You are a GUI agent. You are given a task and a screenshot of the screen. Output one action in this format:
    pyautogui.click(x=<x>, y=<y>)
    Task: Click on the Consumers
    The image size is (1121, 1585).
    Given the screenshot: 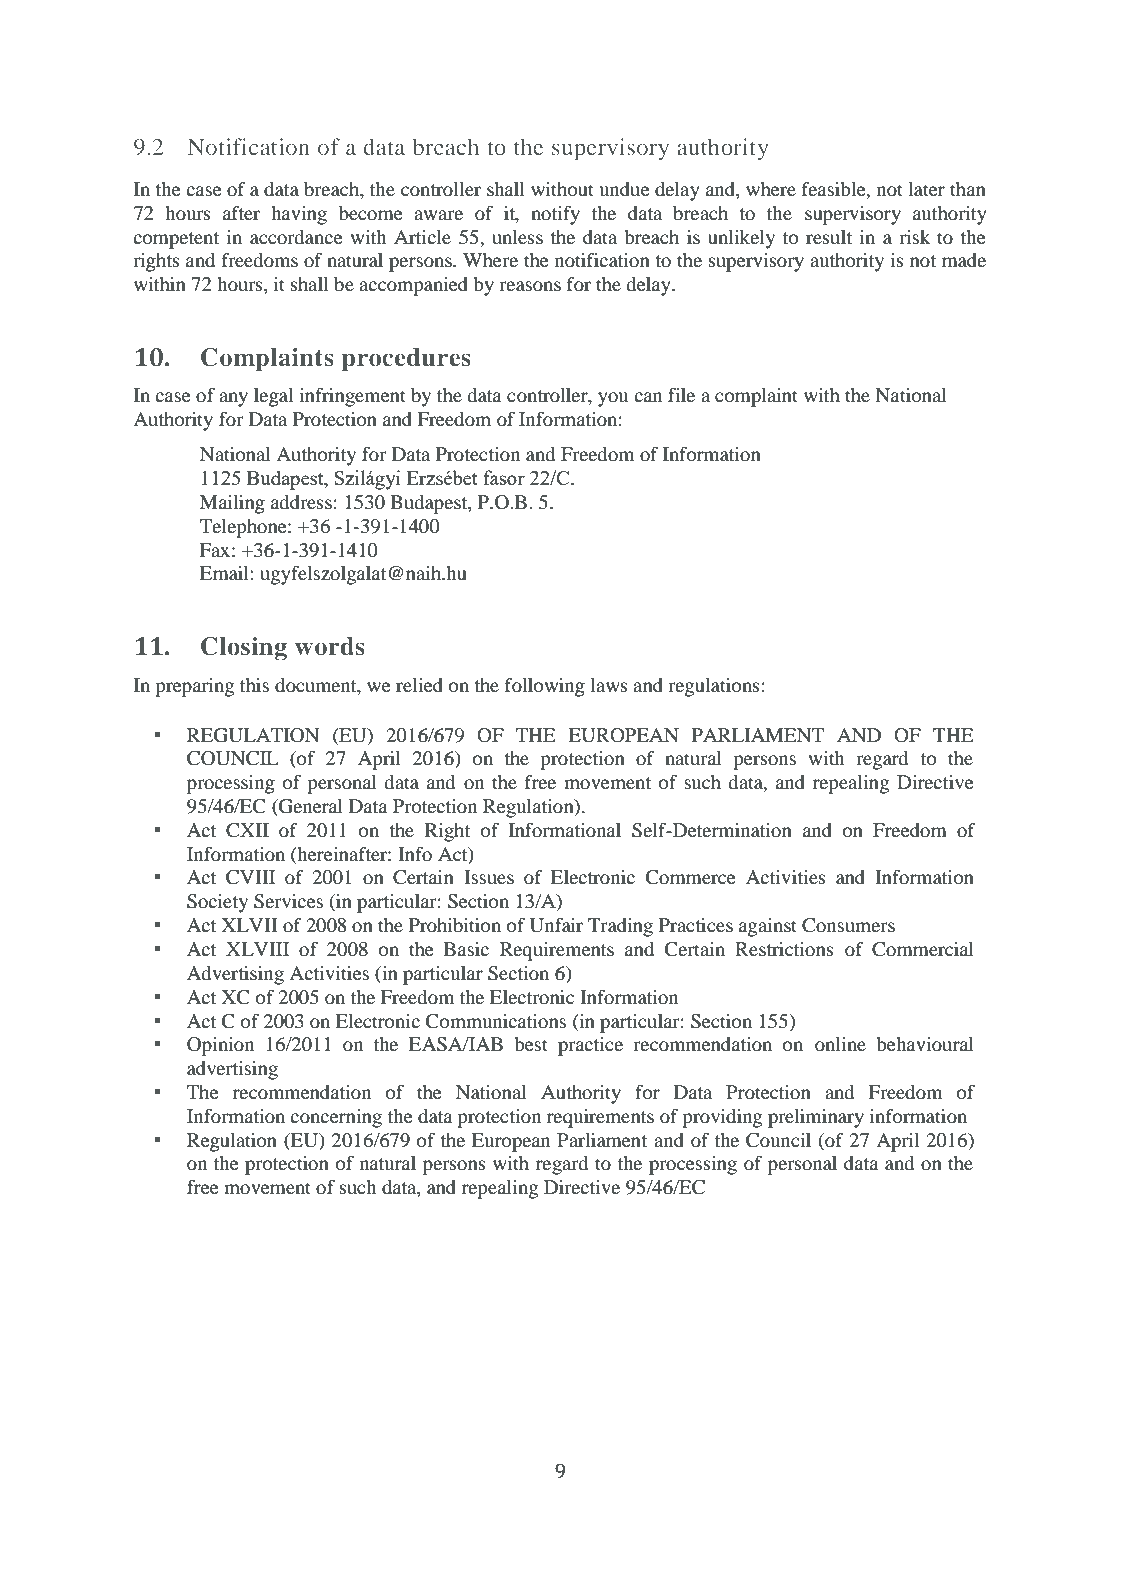 What is the action you would take?
    pyautogui.click(x=848, y=925)
